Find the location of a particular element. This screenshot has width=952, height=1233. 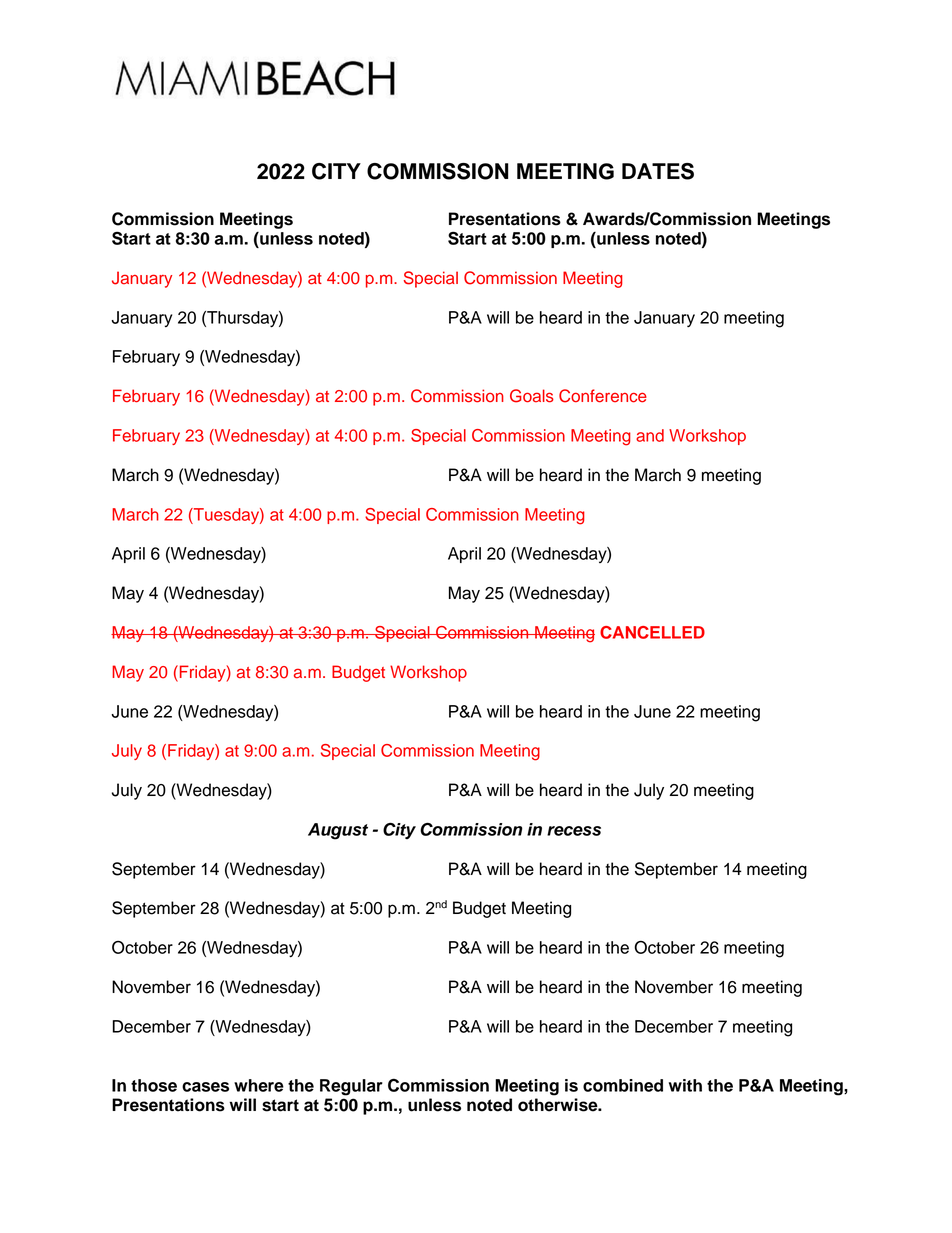

August is located at coordinates (338, 831).
